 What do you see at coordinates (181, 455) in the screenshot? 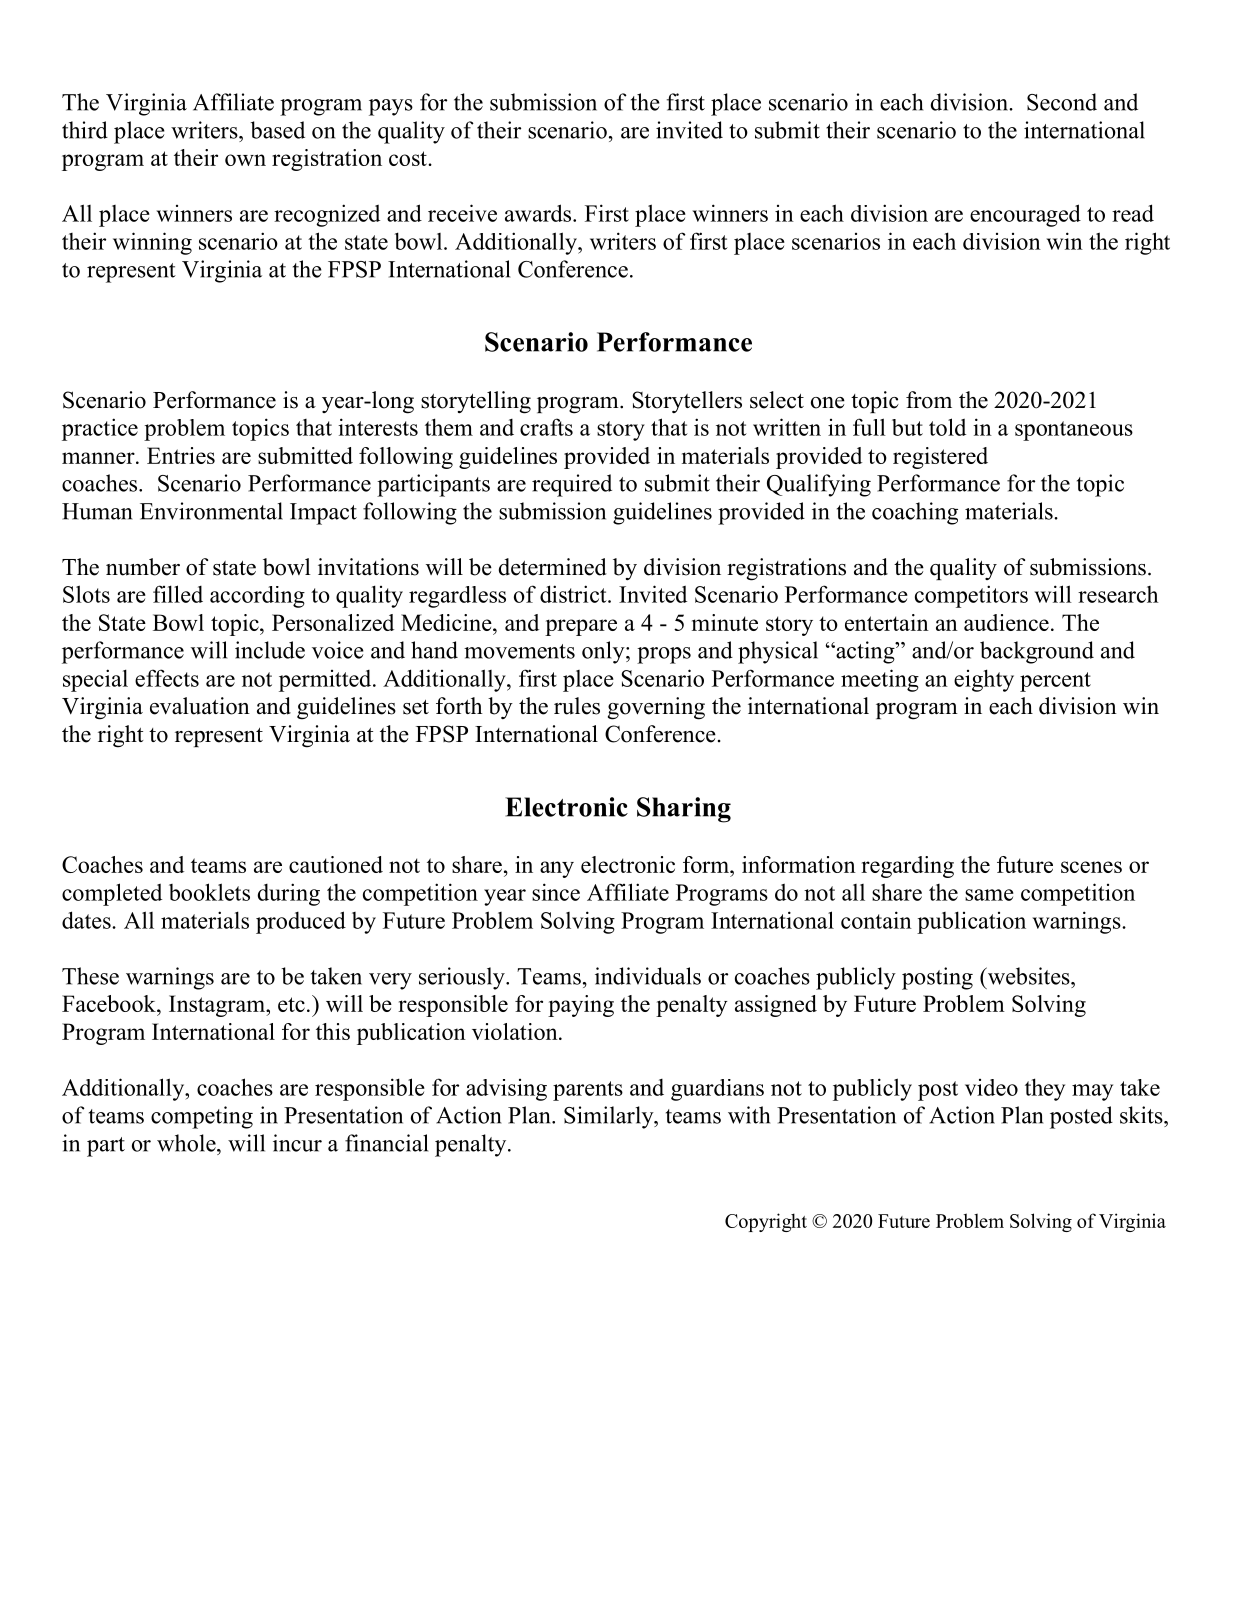
I see `Entries` at bounding box center [181, 455].
